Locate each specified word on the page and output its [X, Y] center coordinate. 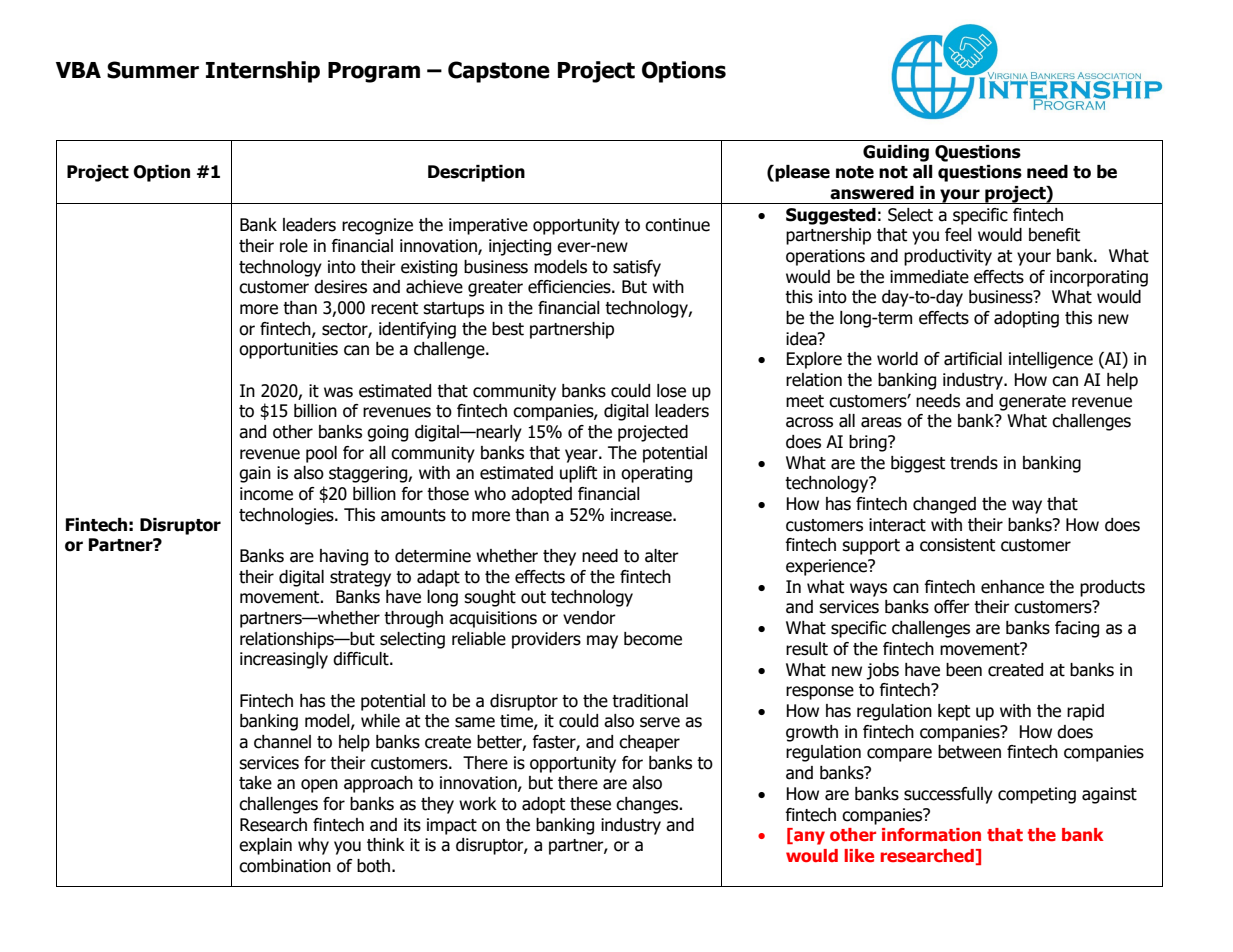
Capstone [499, 72]
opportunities [288, 350]
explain [265, 846]
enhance [1012, 587]
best [508, 329]
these [590, 804]
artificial [973, 359]
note [855, 172]
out [533, 597]
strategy [360, 579]
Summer [153, 70]
